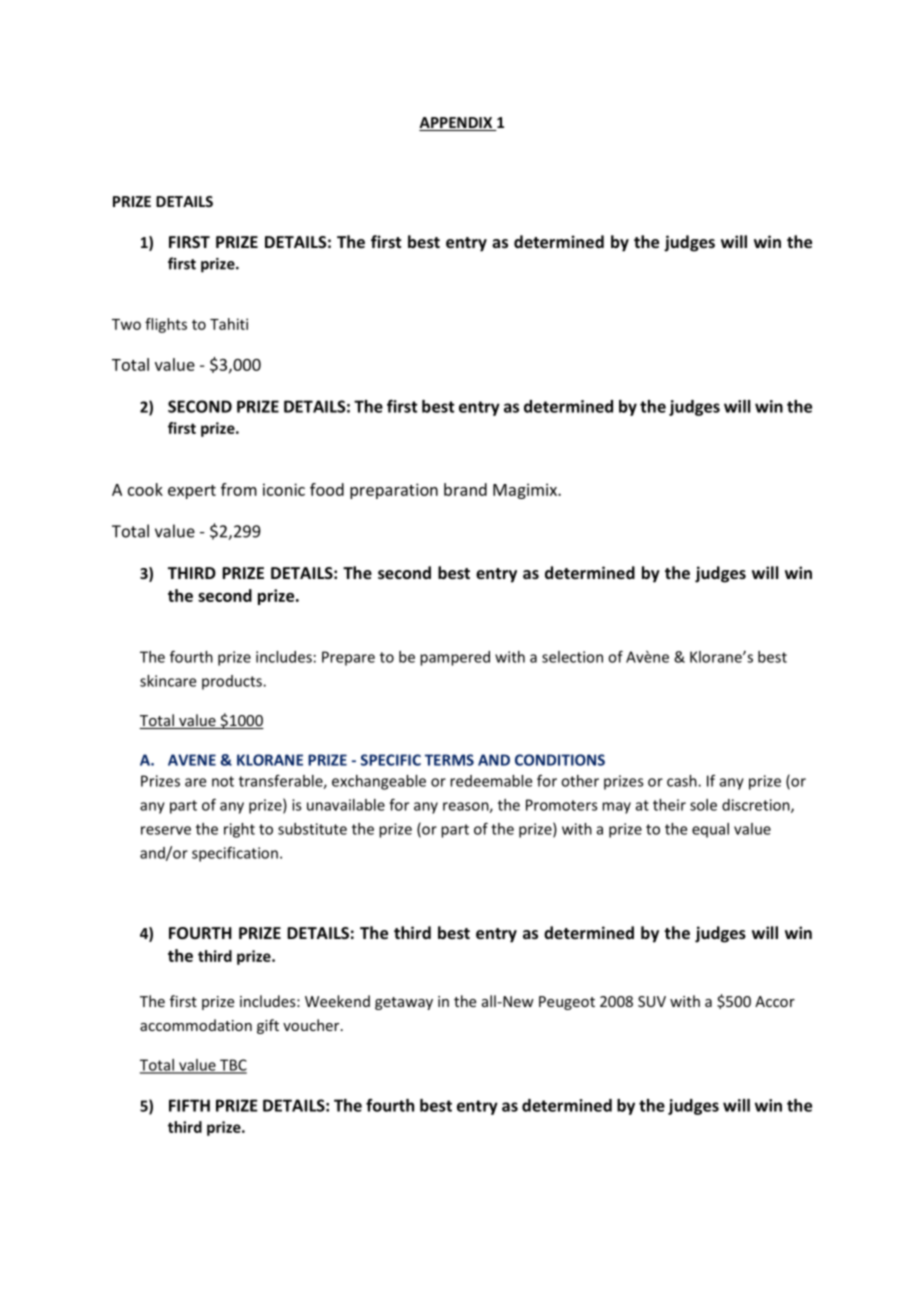 This screenshot has height=1308, width=924. What do you see at coordinates (465, 489) in the screenshot?
I see `brand` at bounding box center [465, 489].
